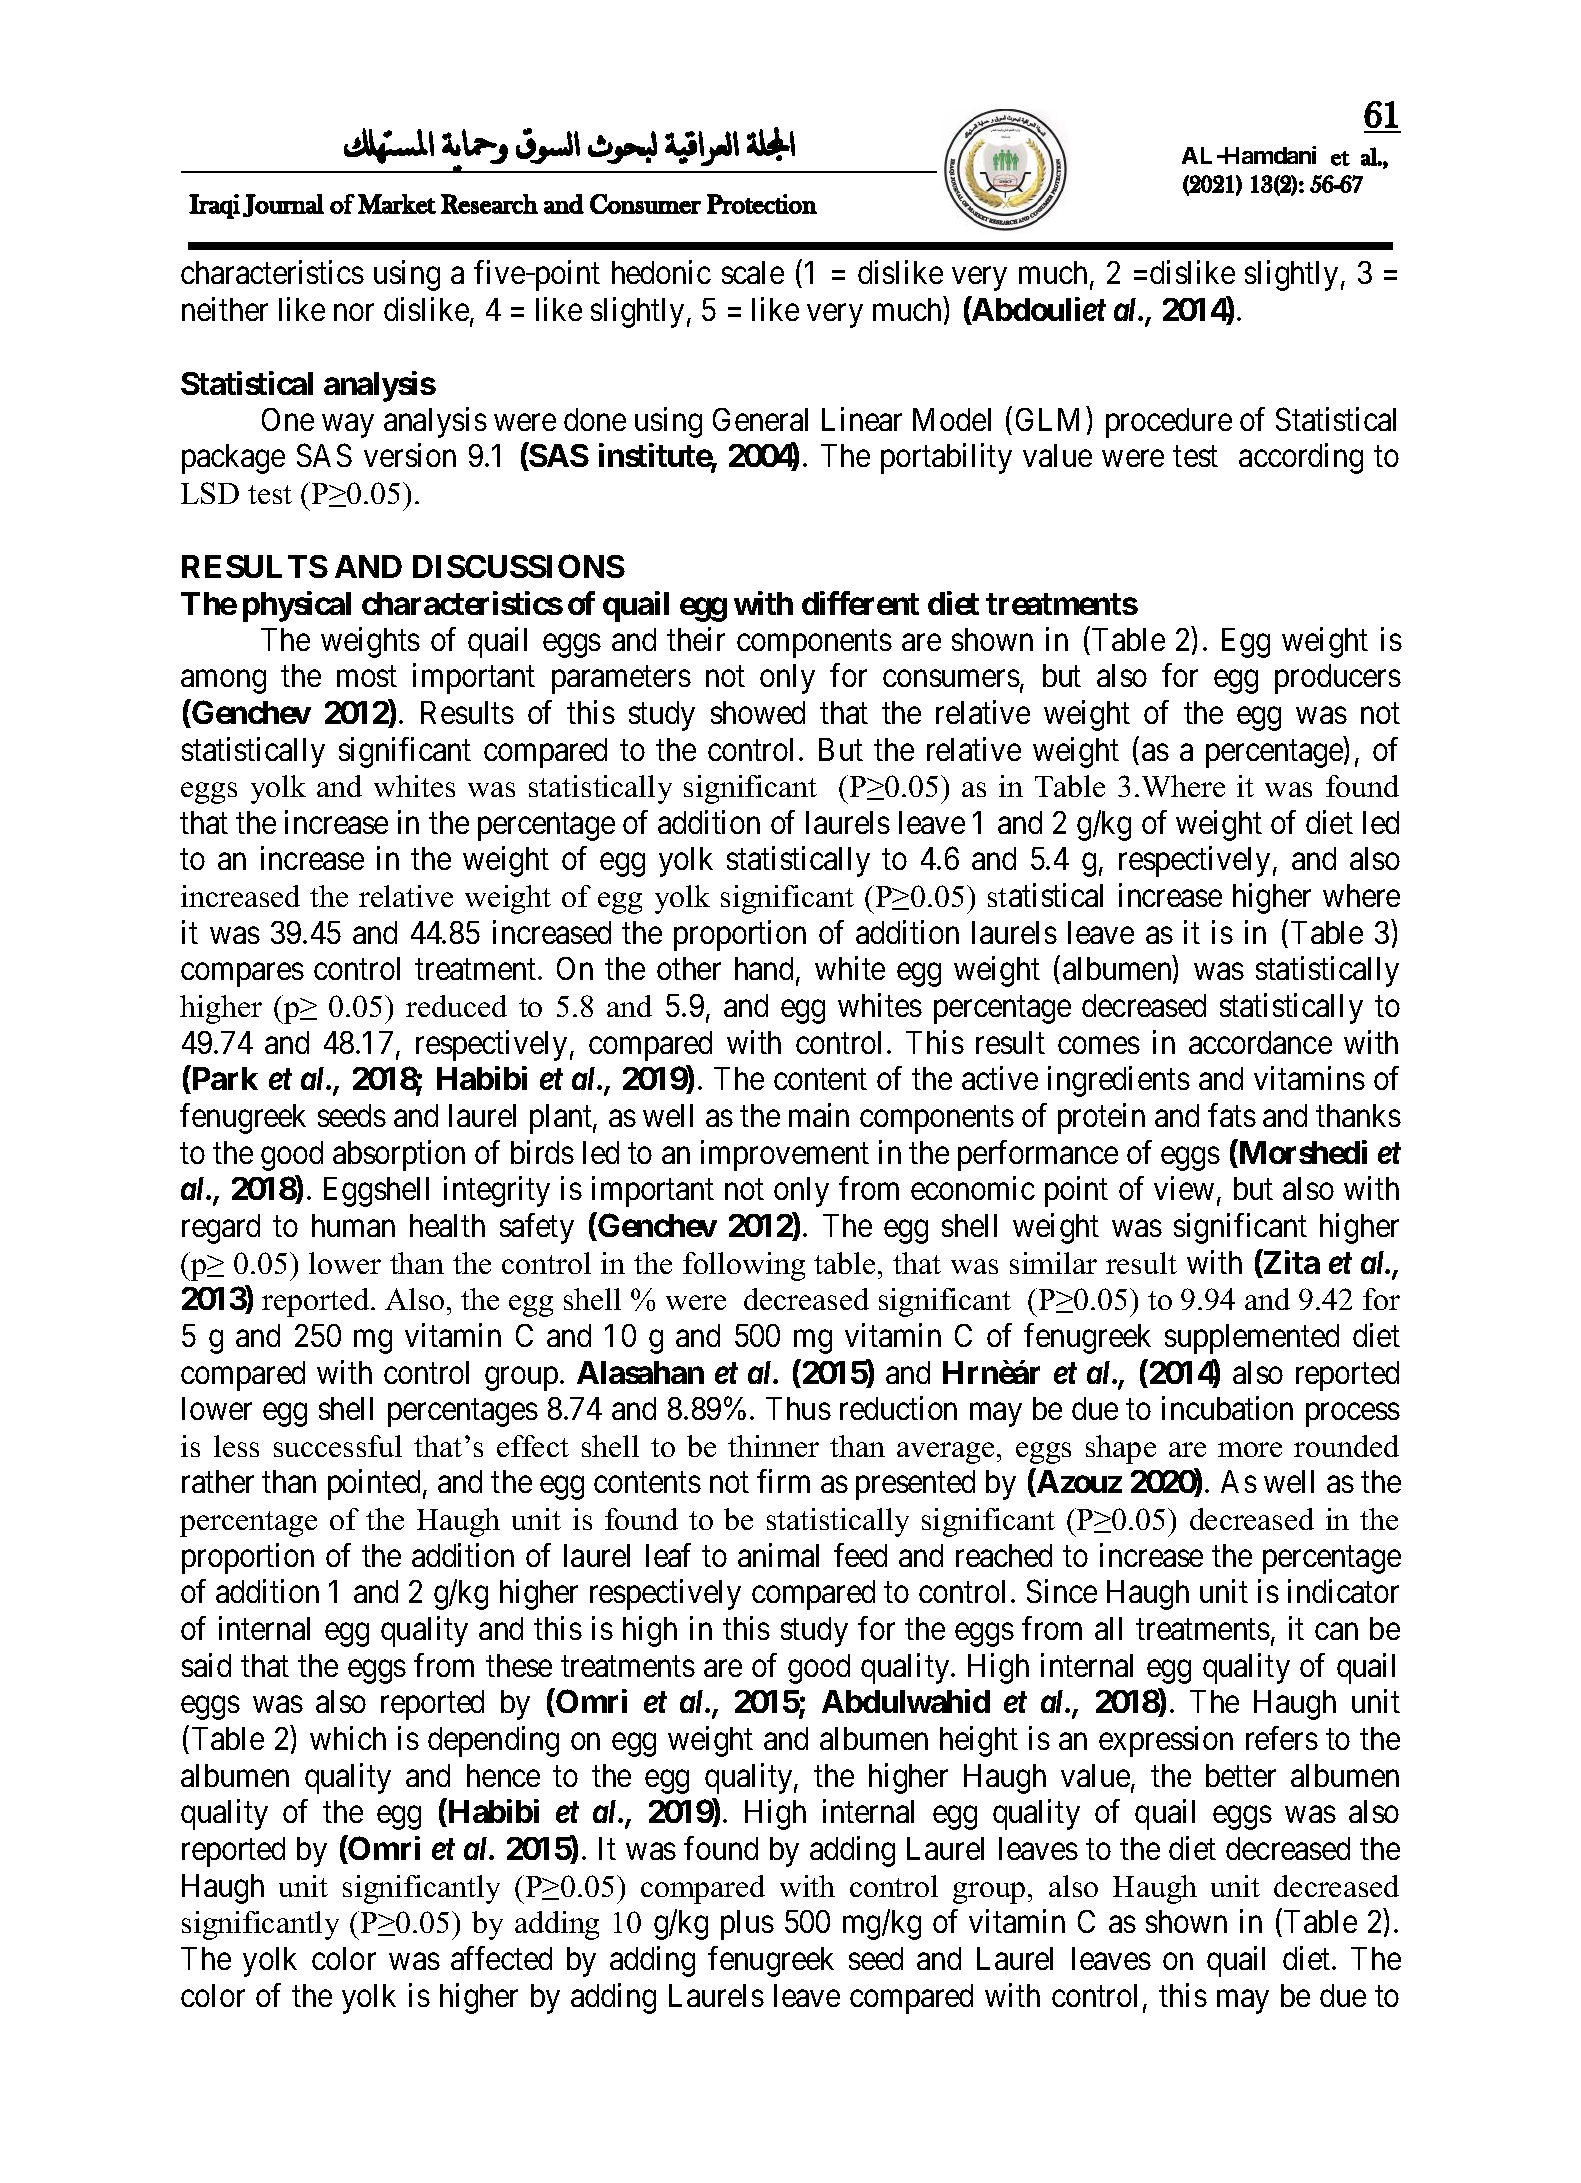  What do you see at coordinates (354, 312) in the image?
I see `nor` at bounding box center [354, 312].
